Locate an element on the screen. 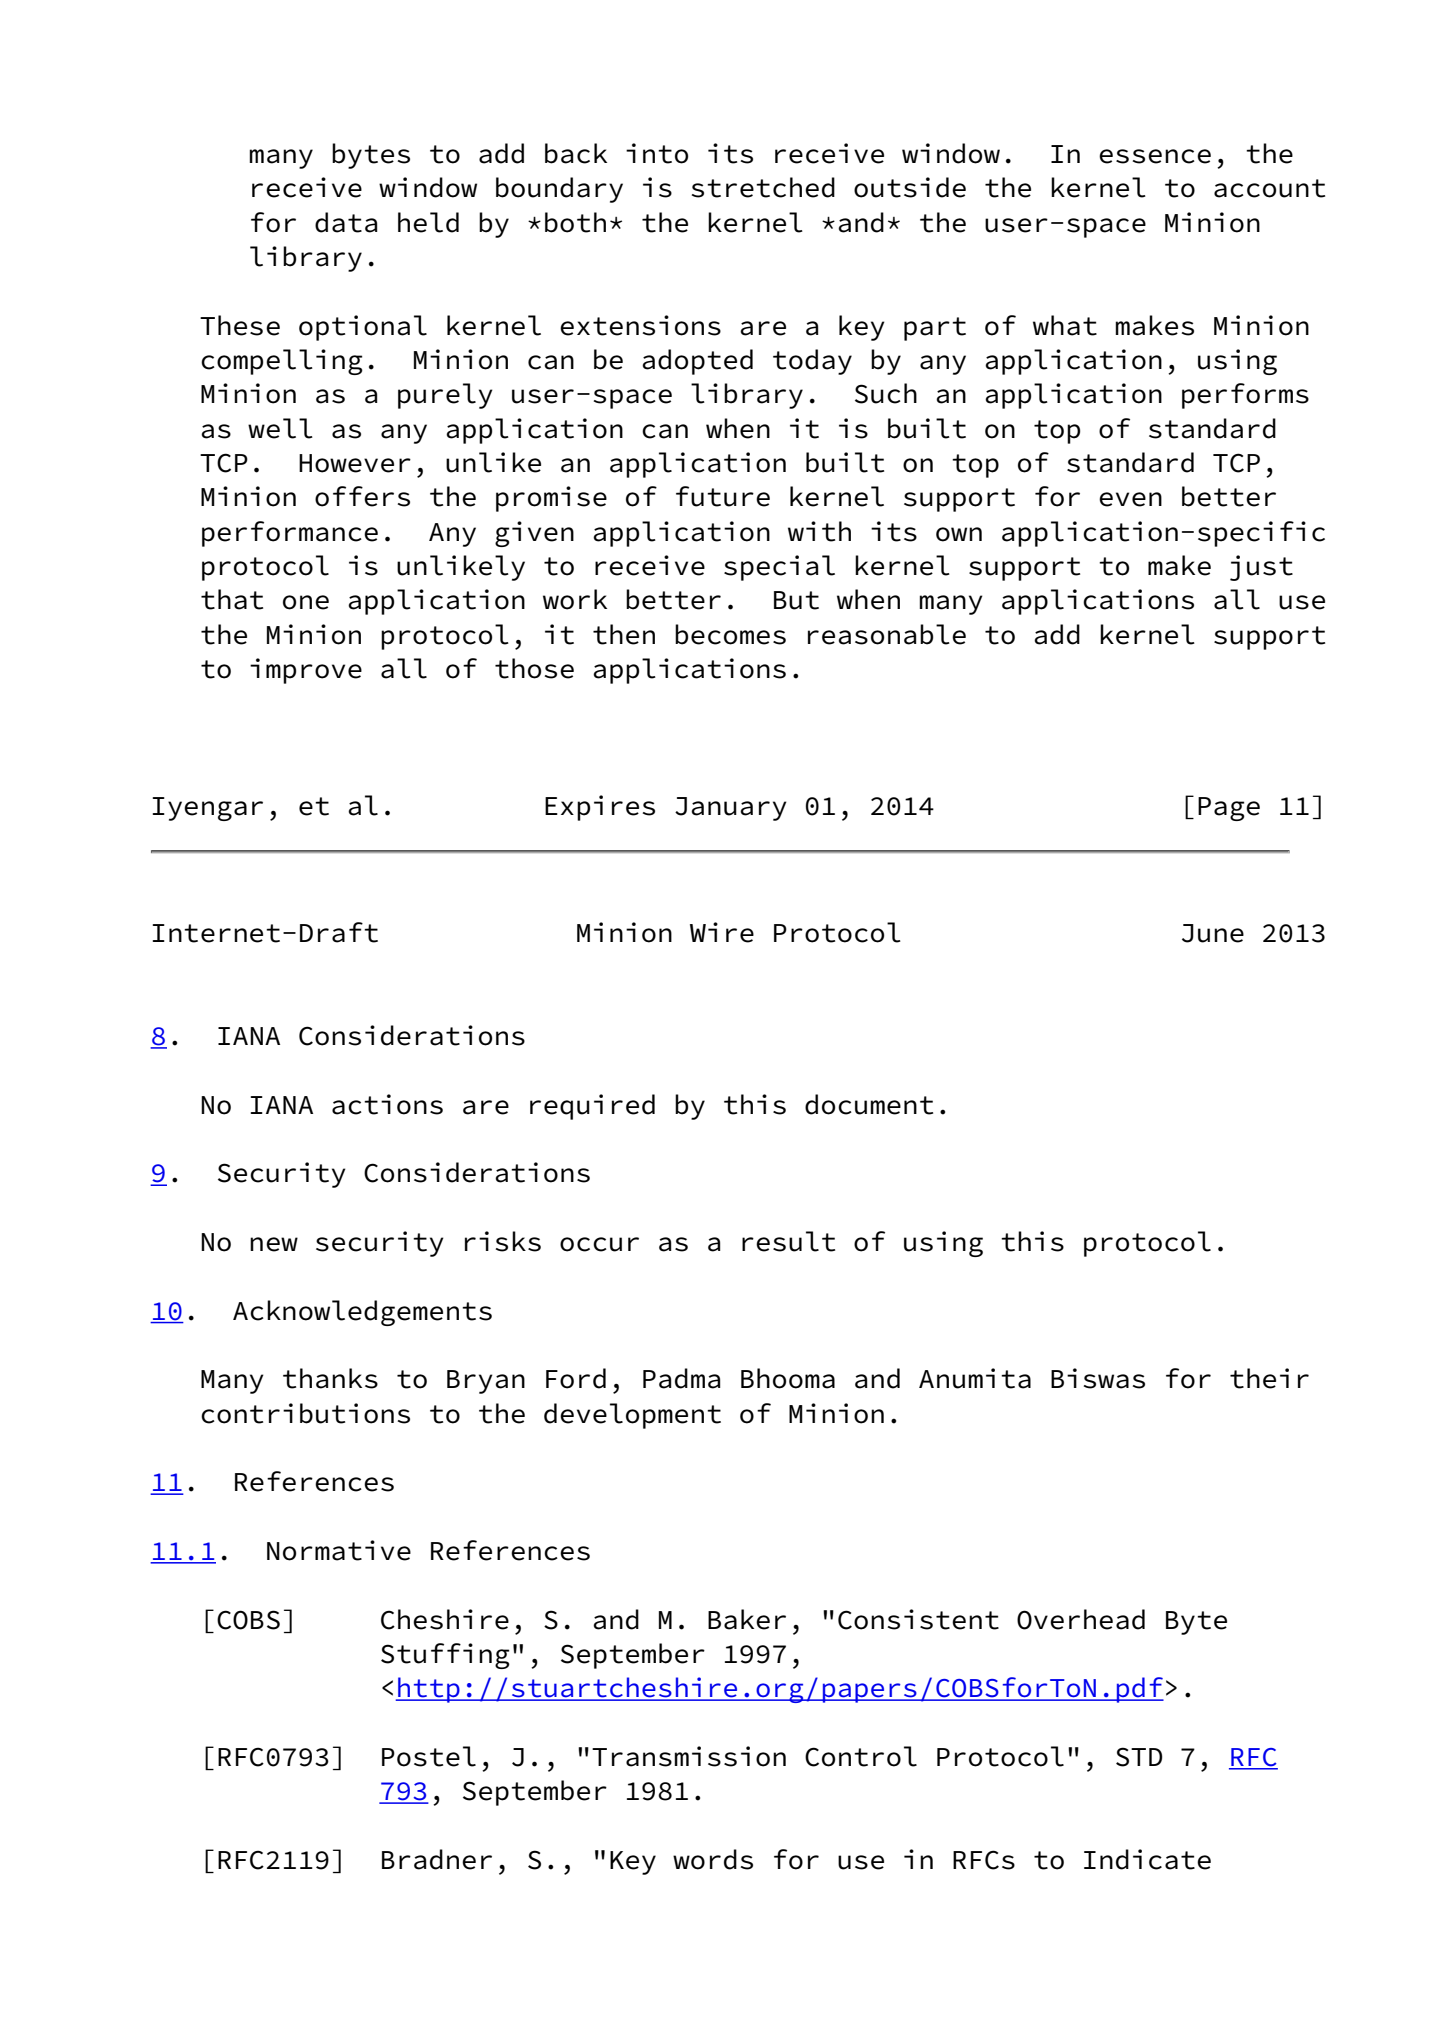 This screenshot has height=2036, width=1440. stretched is located at coordinates (763, 187).
